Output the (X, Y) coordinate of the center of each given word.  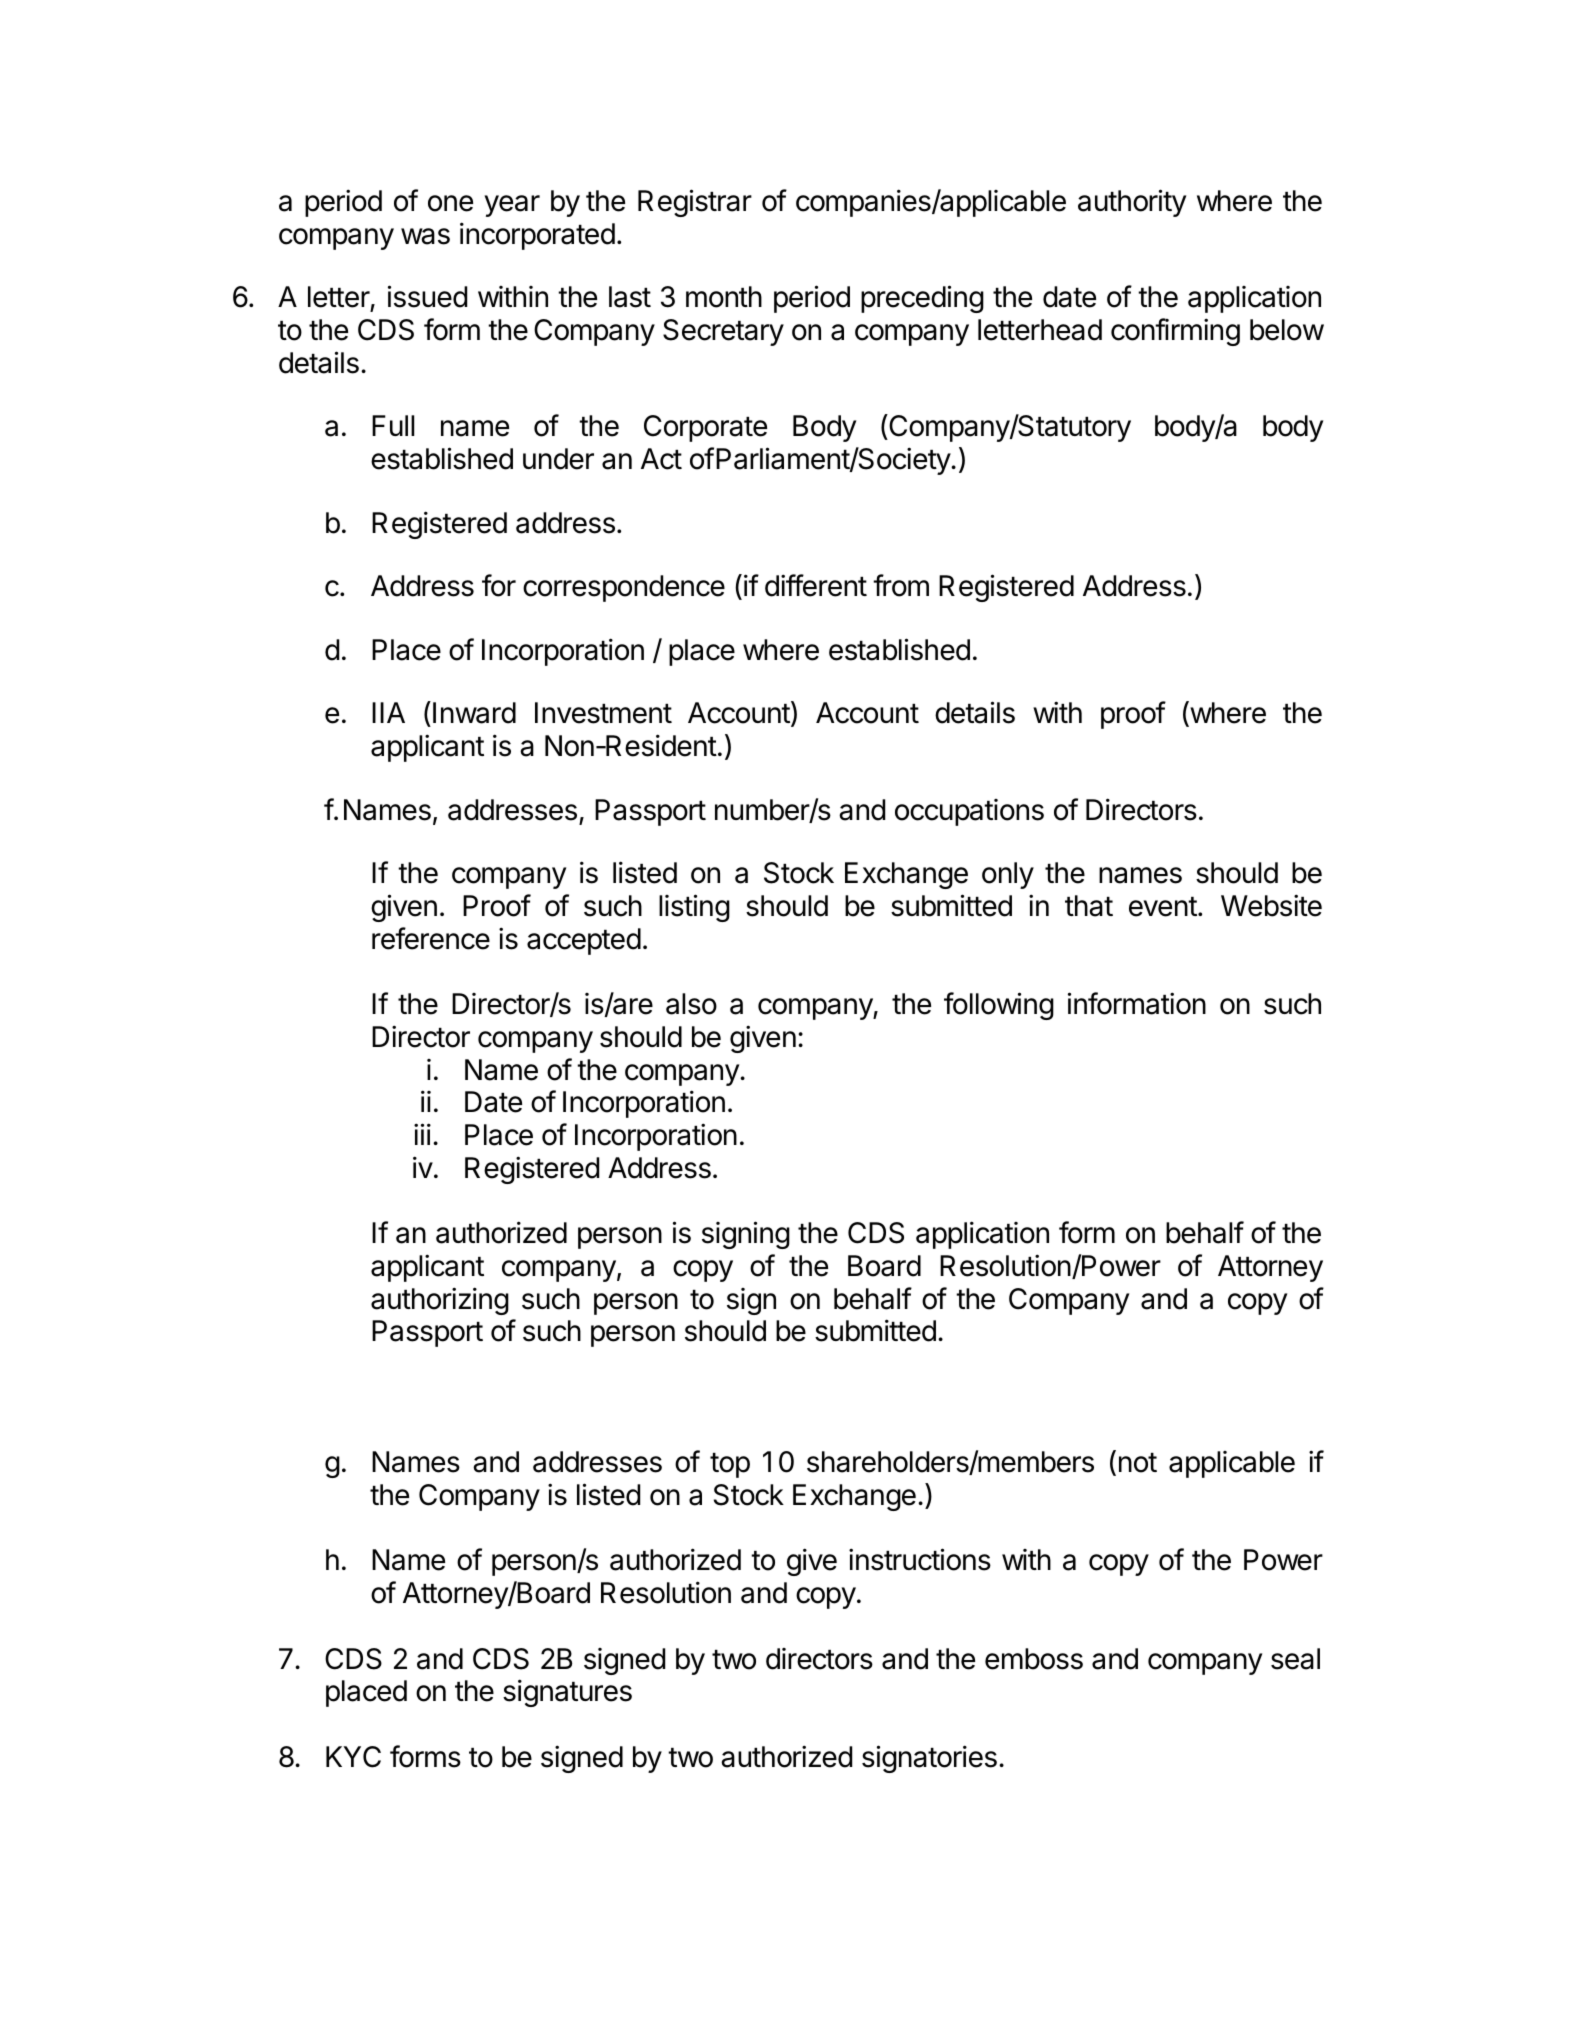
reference (431, 938)
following (999, 1006)
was (425, 236)
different (816, 585)
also (691, 1004)
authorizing (440, 1301)
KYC (353, 1757)
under (558, 459)
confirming (1175, 332)
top (730, 1465)
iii (422, 1134)
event (1163, 907)
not (1138, 1463)
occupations (969, 812)
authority (1132, 203)
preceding (922, 299)
